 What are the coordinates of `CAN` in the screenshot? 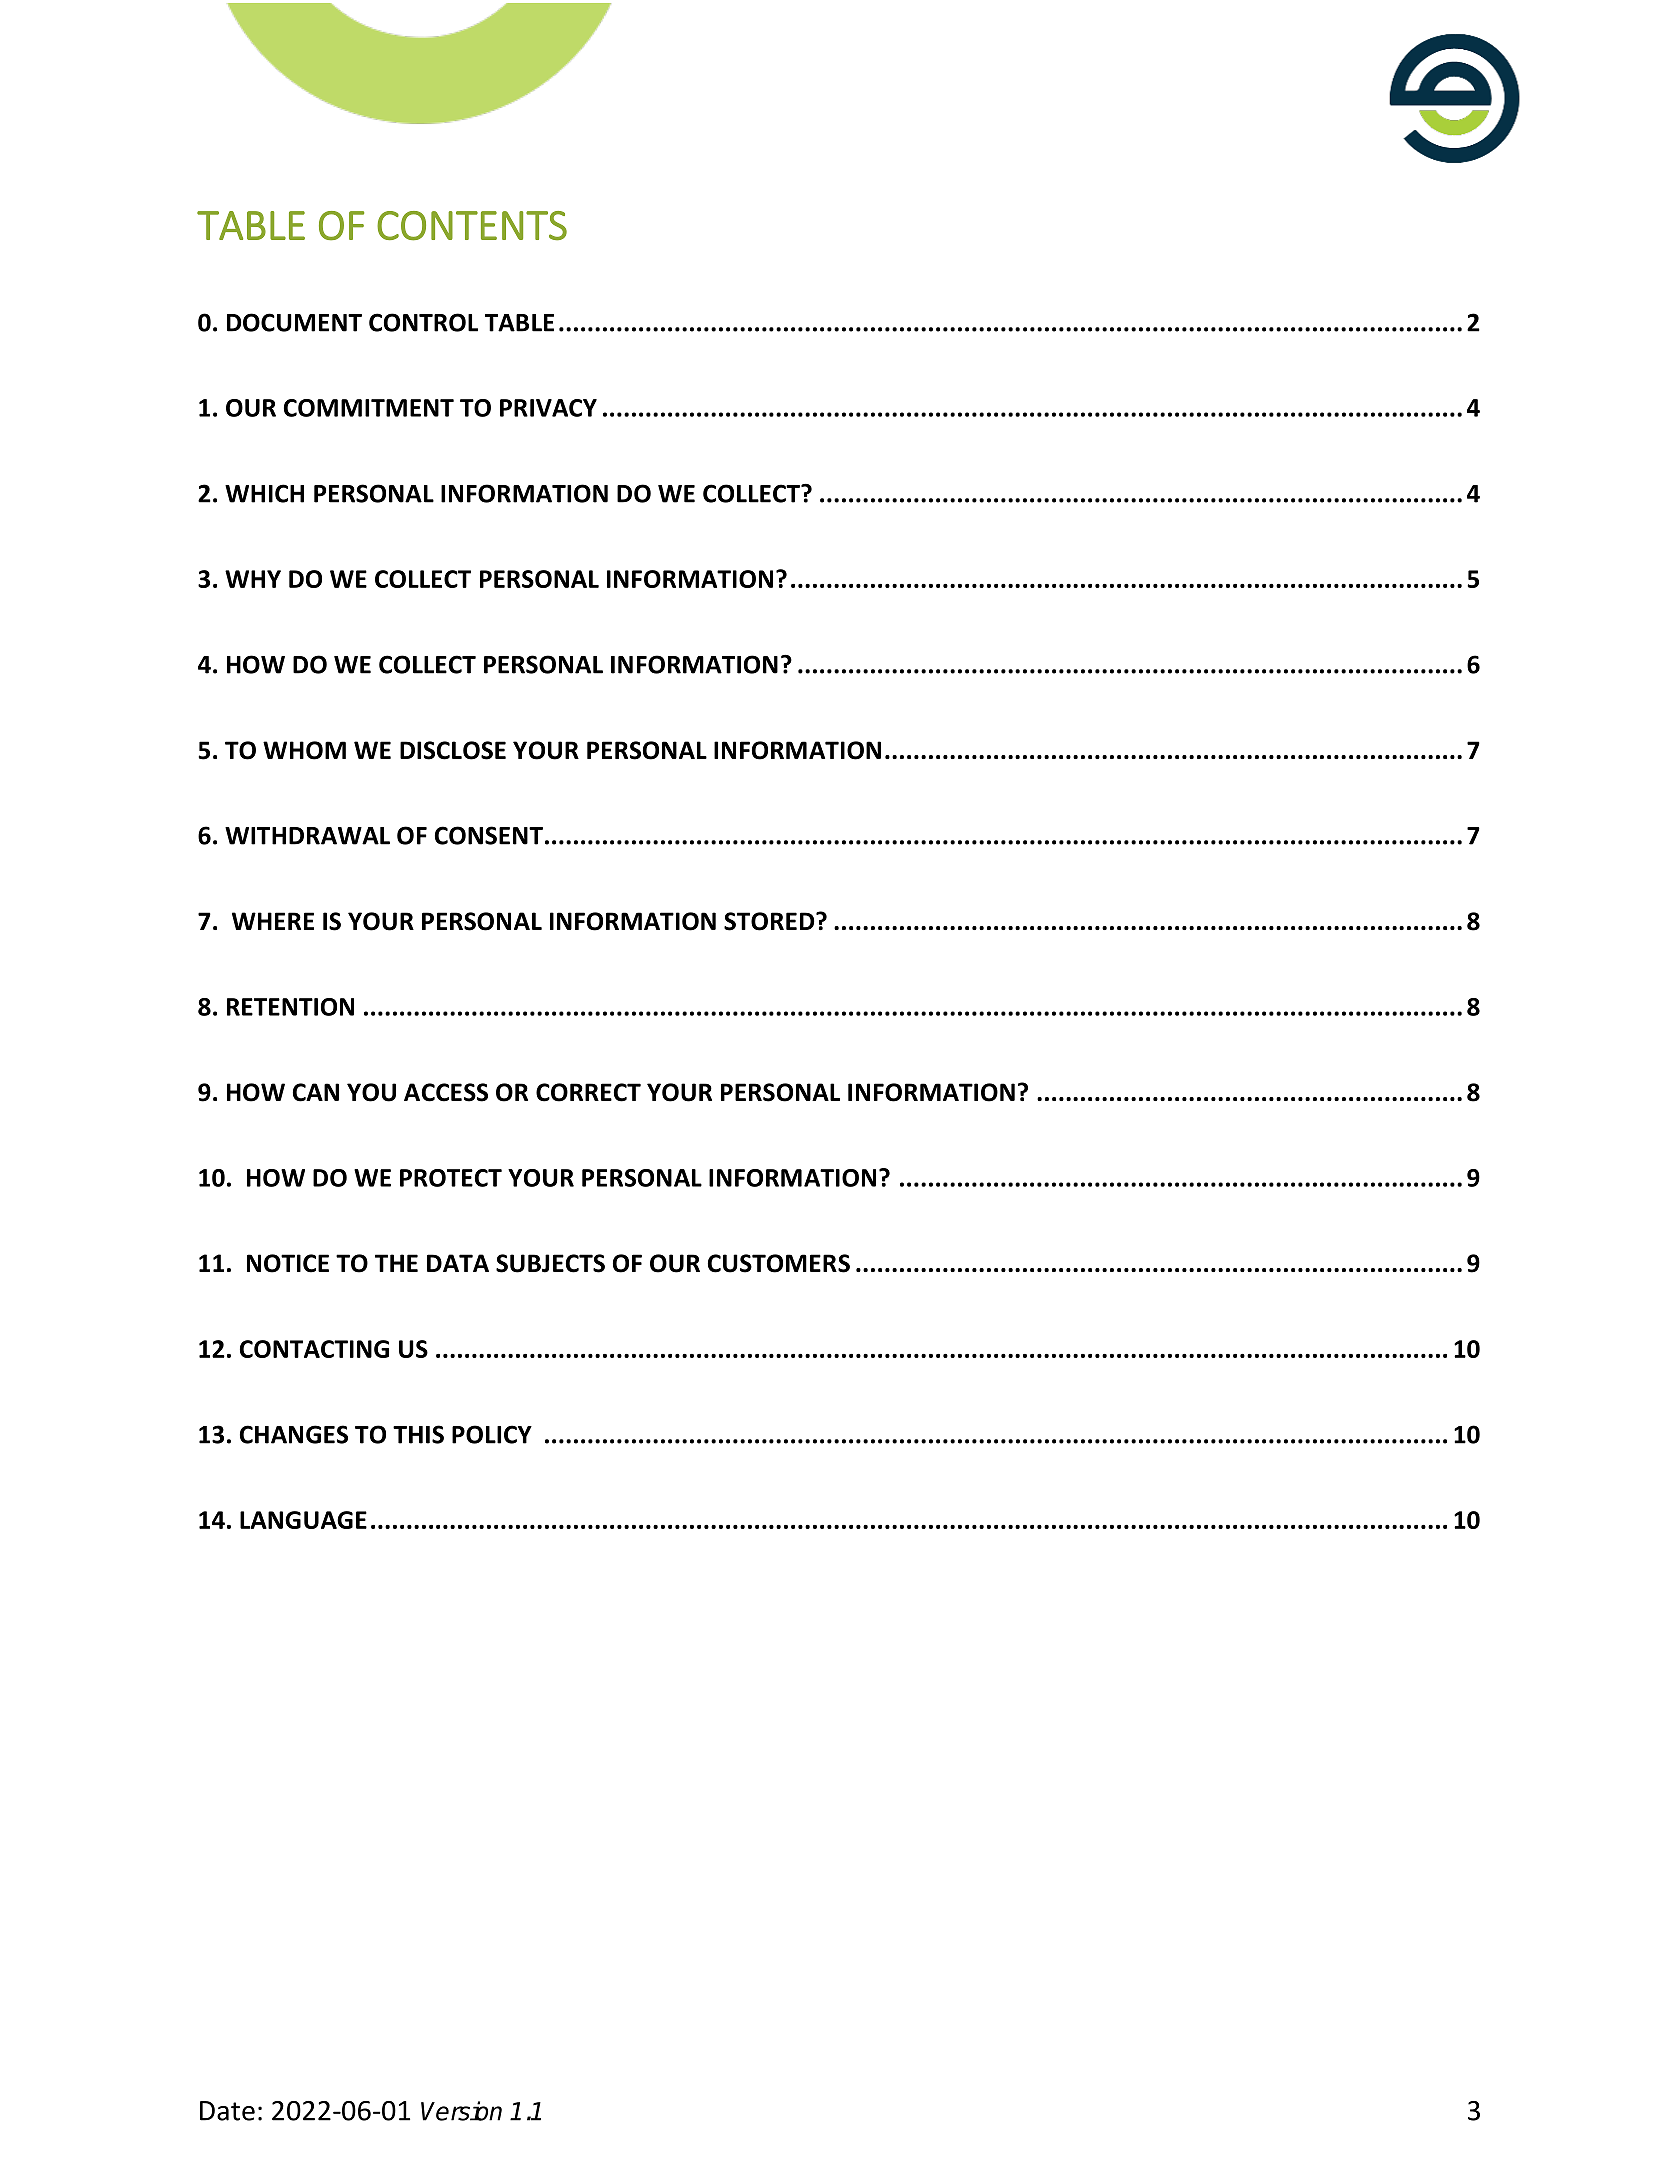 It's located at (316, 1092).
